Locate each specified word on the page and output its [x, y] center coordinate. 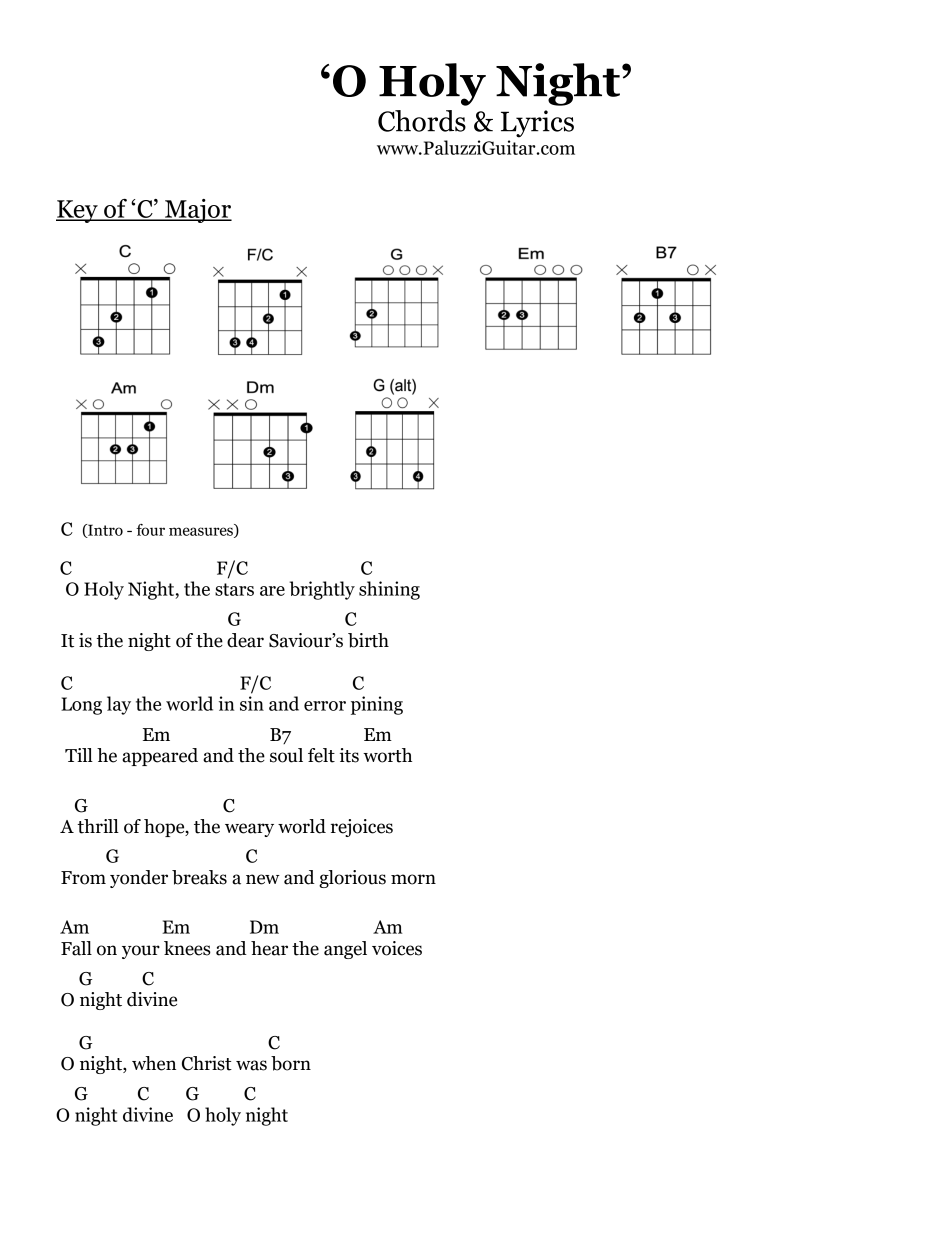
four [150, 530]
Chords [422, 121]
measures [202, 532]
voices [397, 948]
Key [78, 211]
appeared [160, 757]
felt [321, 755]
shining [389, 590]
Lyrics [537, 124]
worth [387, 755]
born [291, 1063]
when [154, 1063]
